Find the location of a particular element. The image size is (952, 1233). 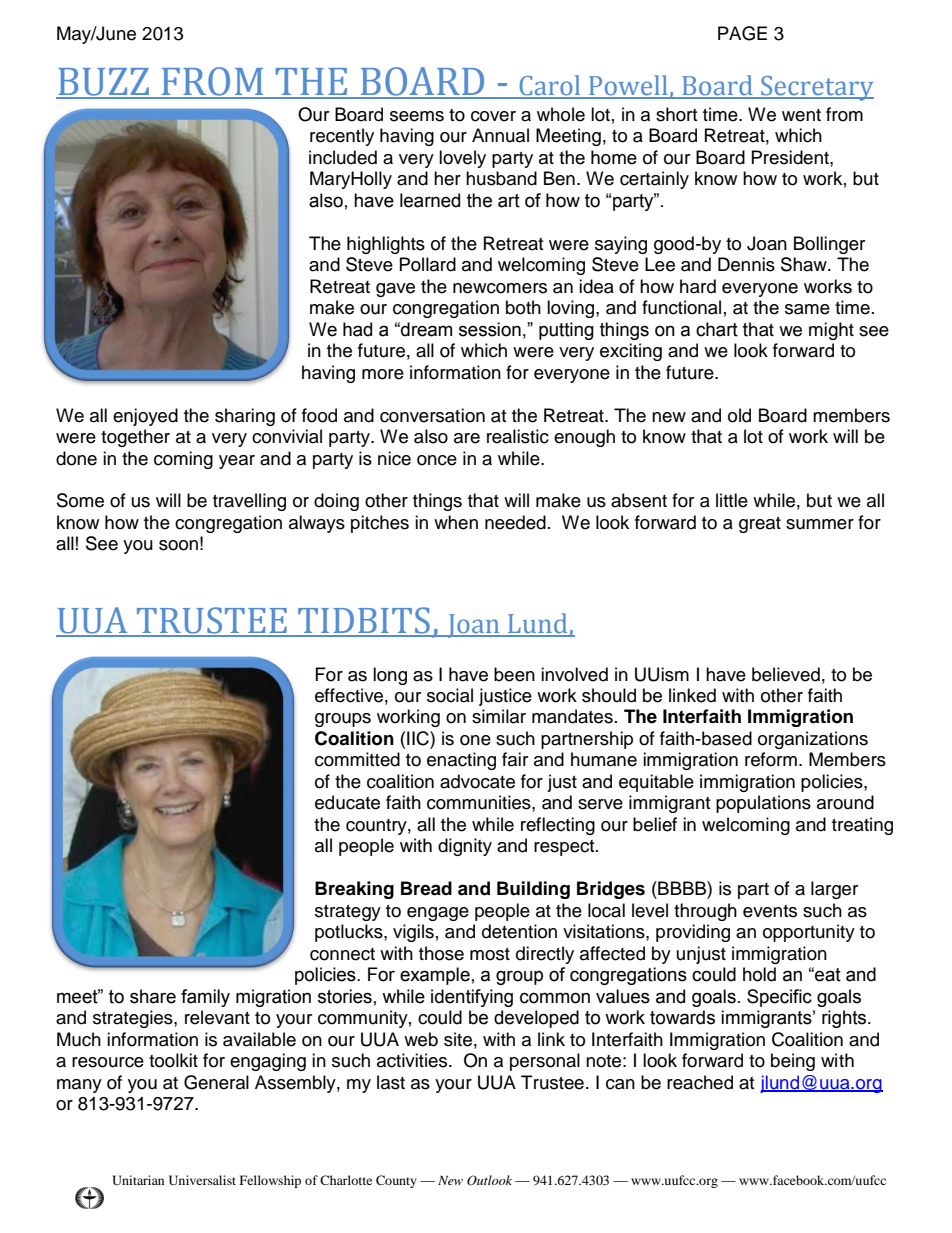

enjoyed is located at coordinates (145, 417).
